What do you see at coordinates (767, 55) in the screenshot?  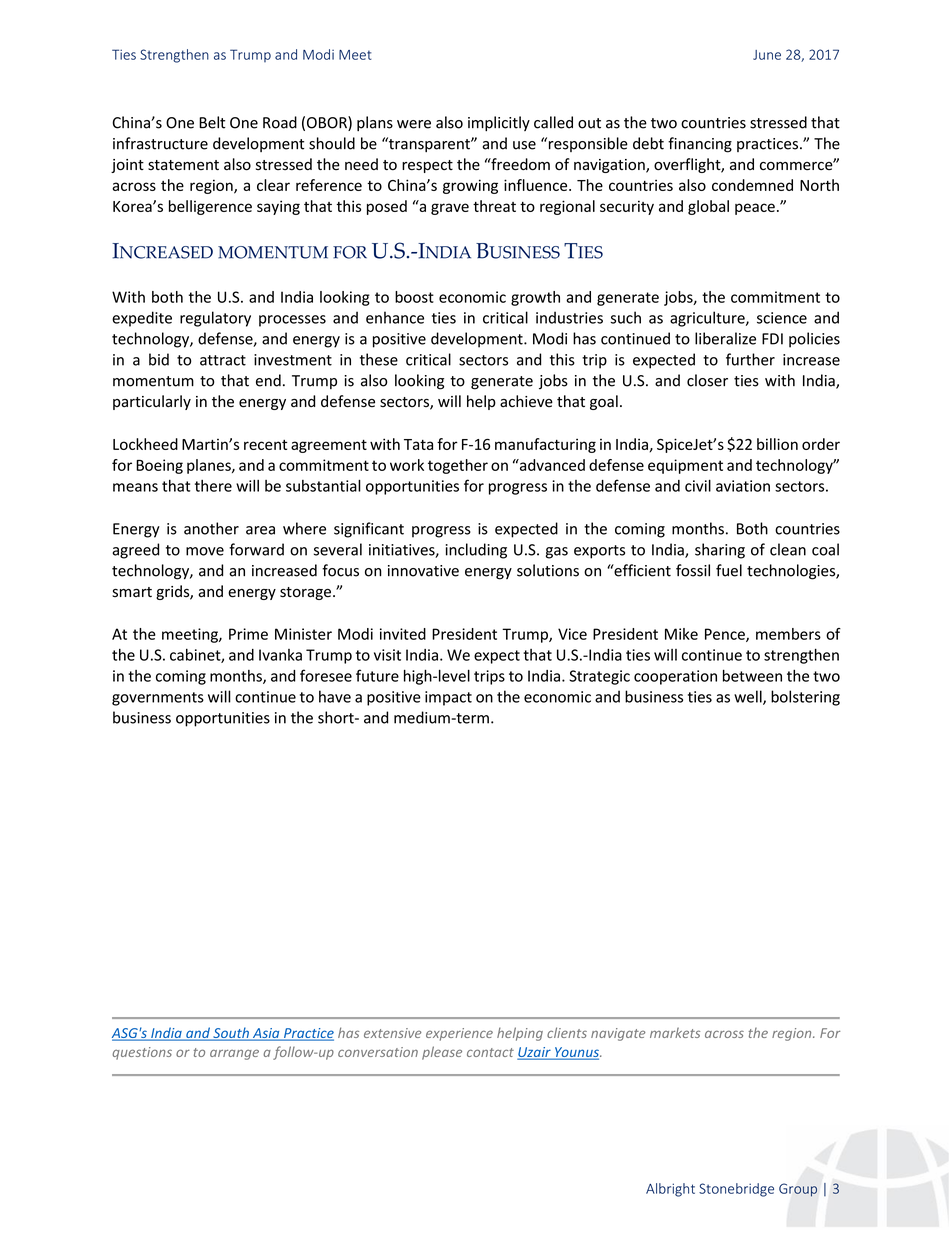 I see `June` at bounding box center [767, 55].
